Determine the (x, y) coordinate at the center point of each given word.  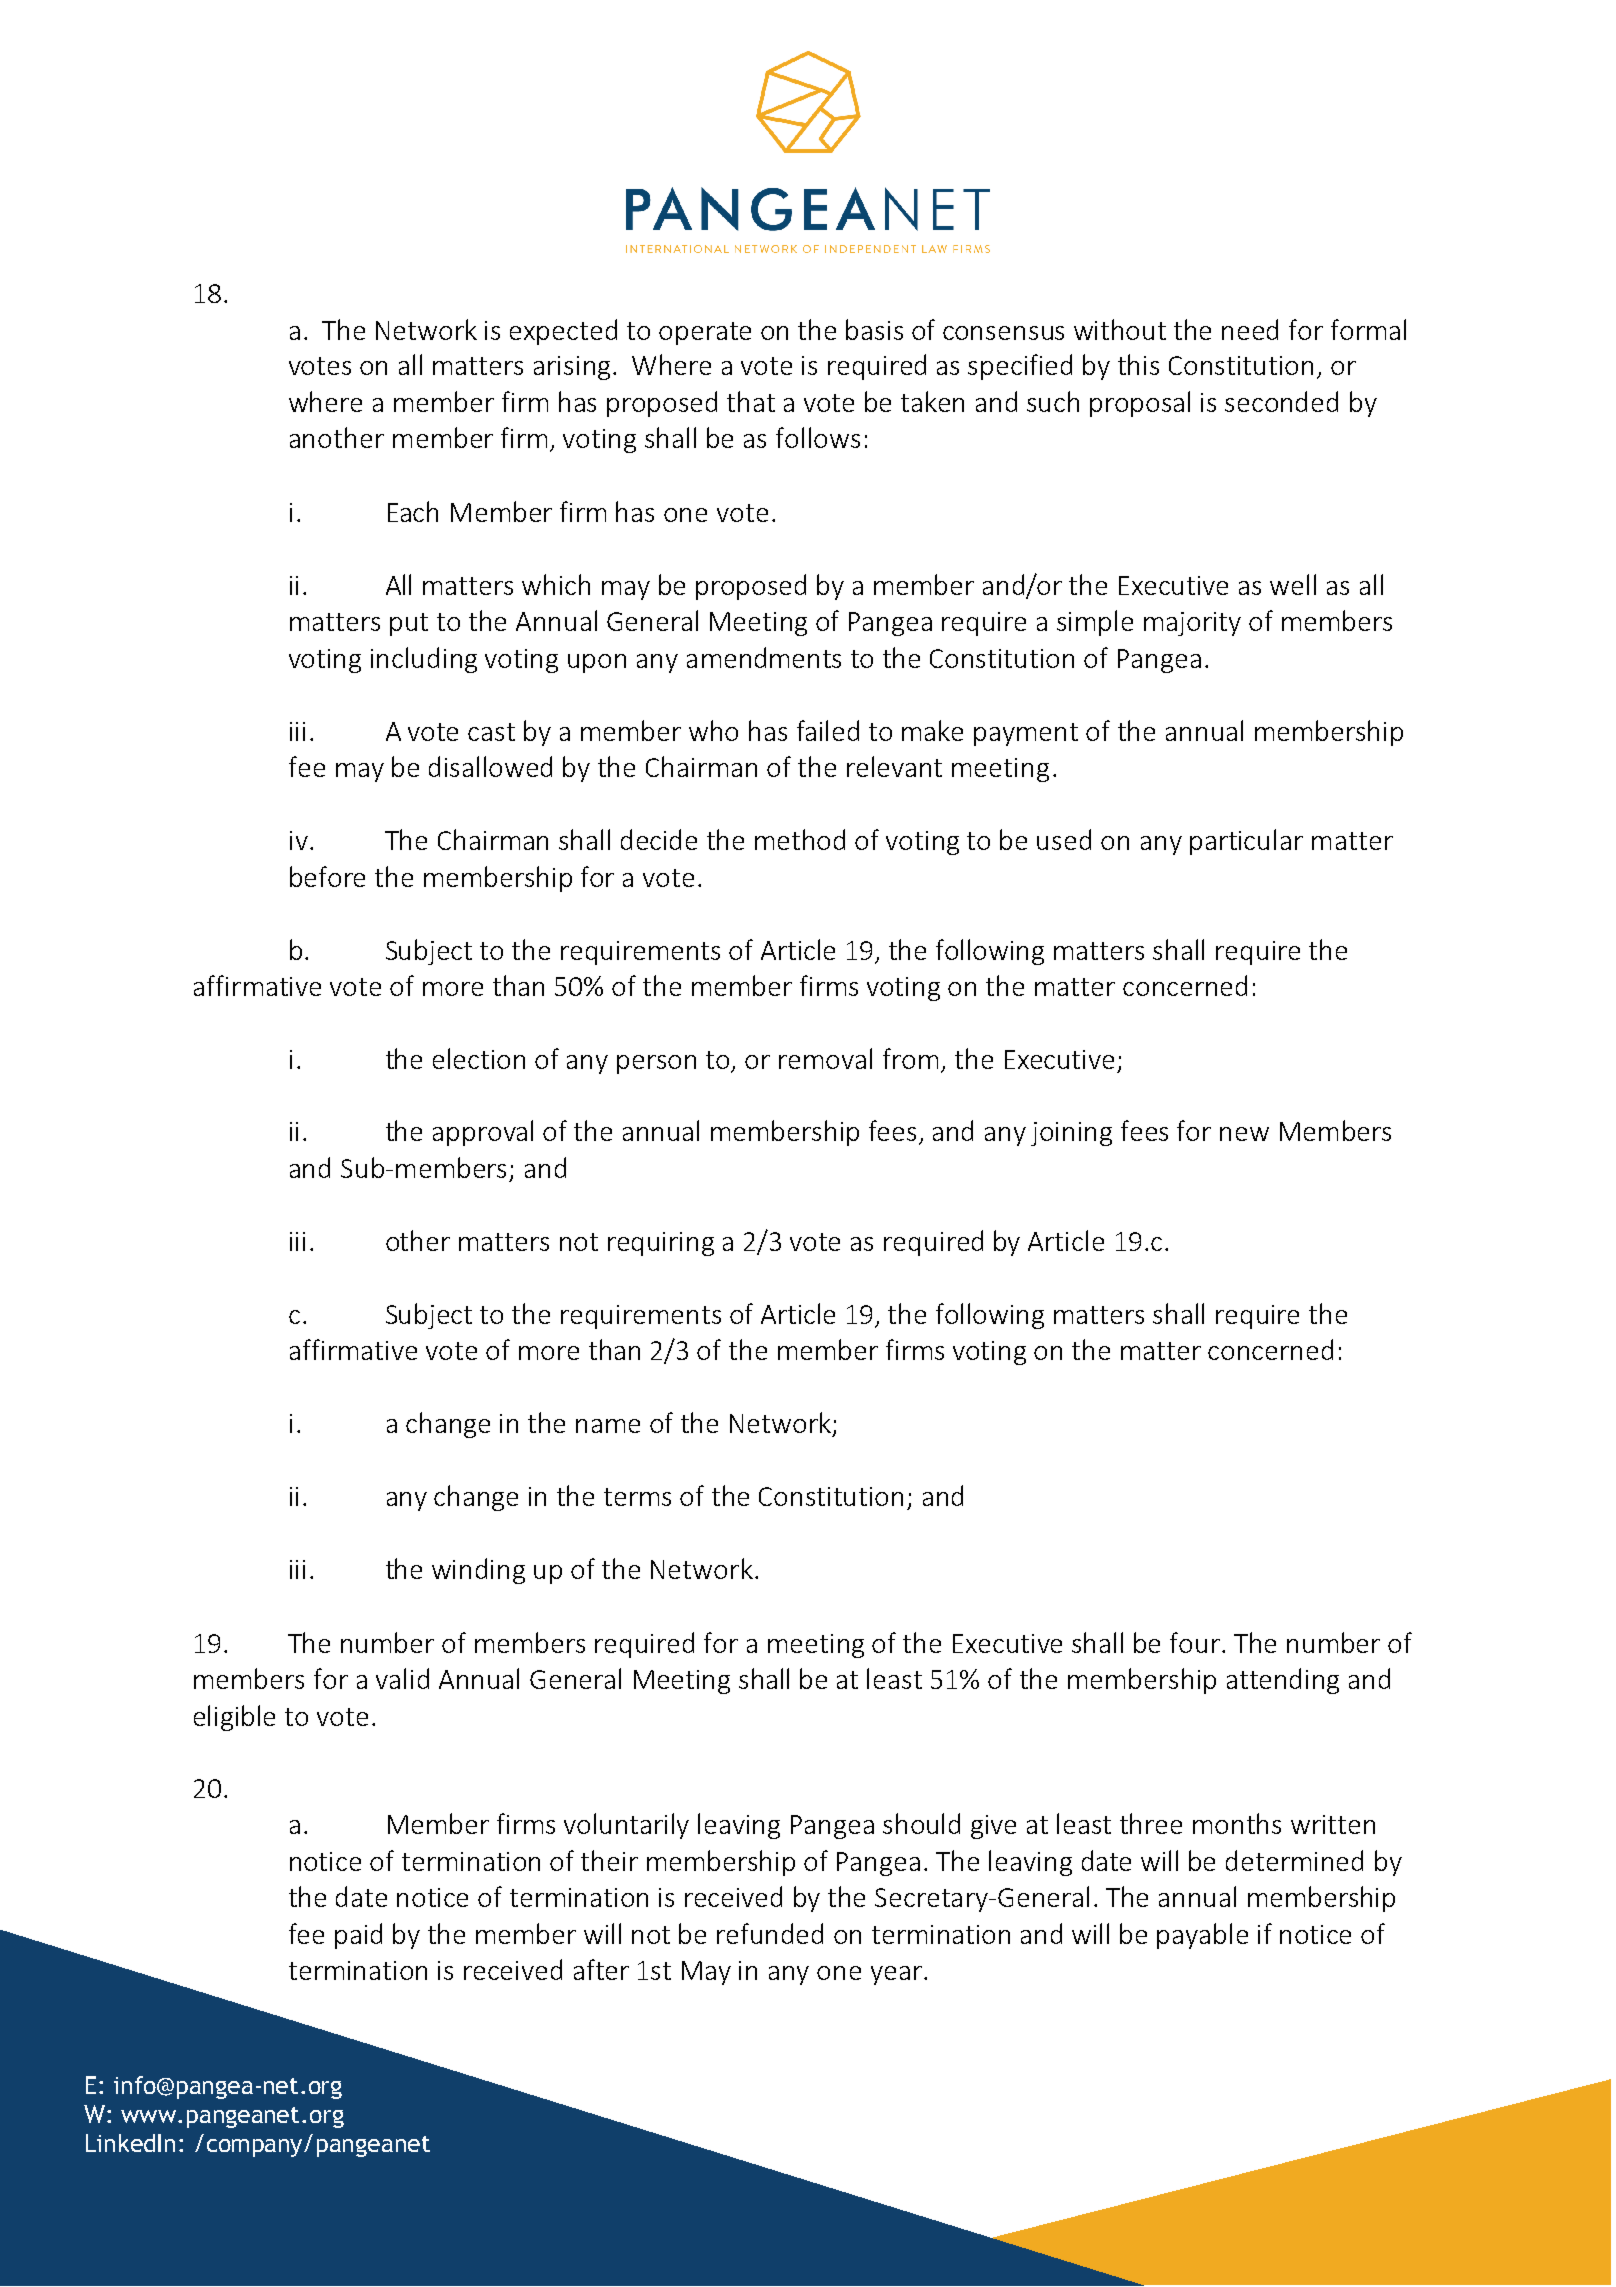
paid (358, 1936)
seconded (1281, 401)
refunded (770, 1933)
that (751, 401)
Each (413, 511)
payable (1202, 1936)
